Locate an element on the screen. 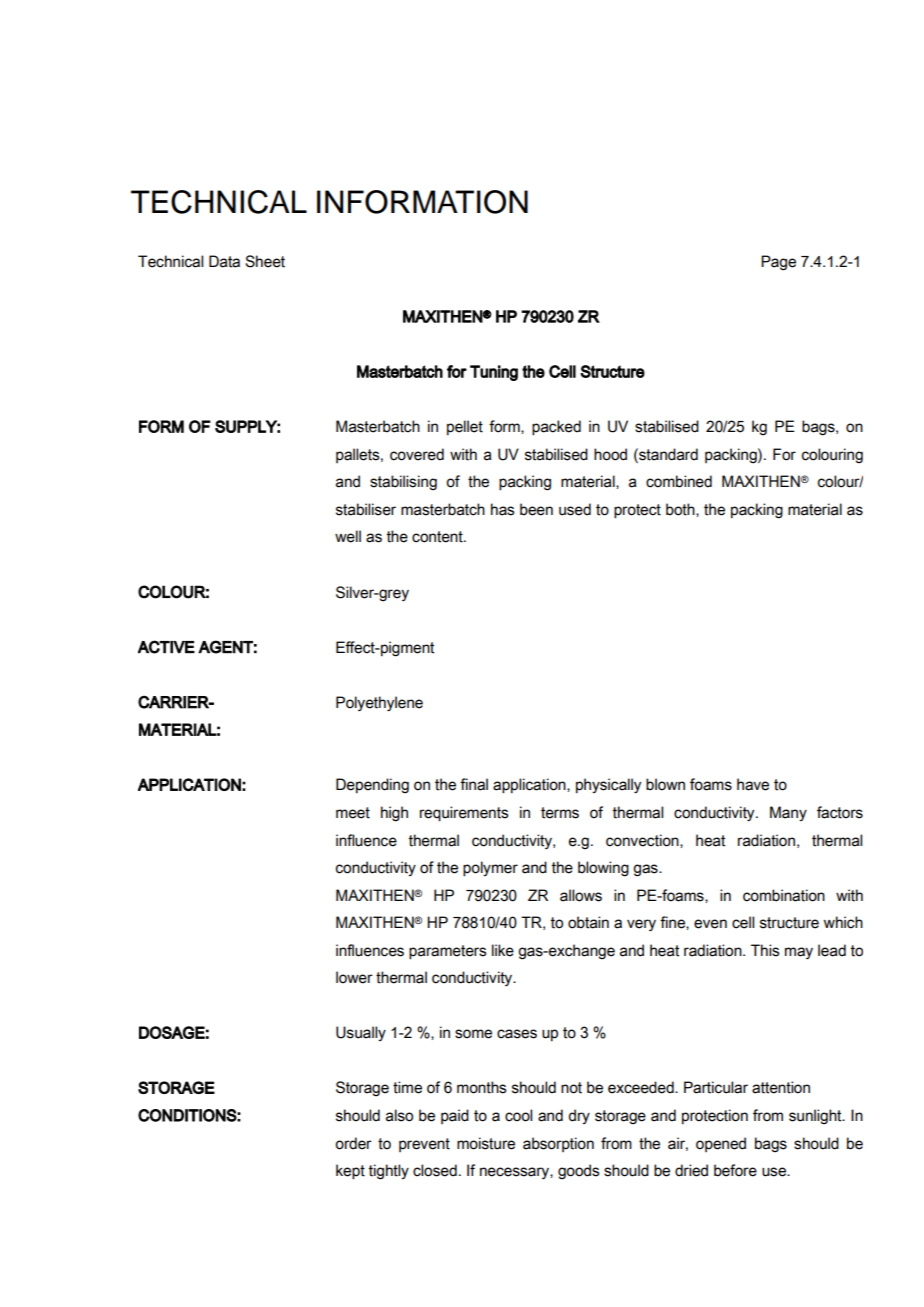 Image resolution: width=924 pixels, height=1307 pixels. both is located at coordinates (681, 510).
